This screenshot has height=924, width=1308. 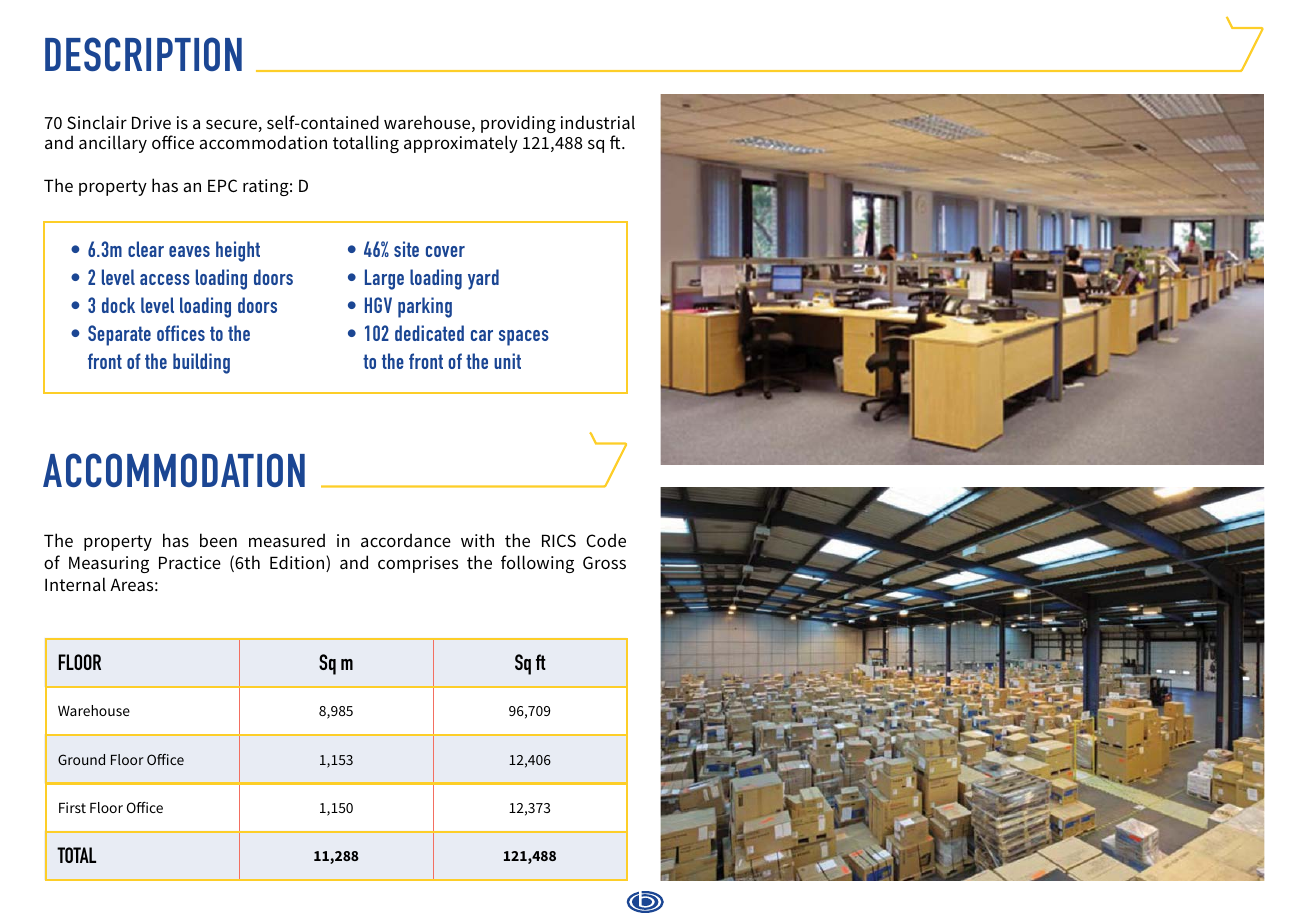 I want to click on Large, so click(x=384, y=279).
